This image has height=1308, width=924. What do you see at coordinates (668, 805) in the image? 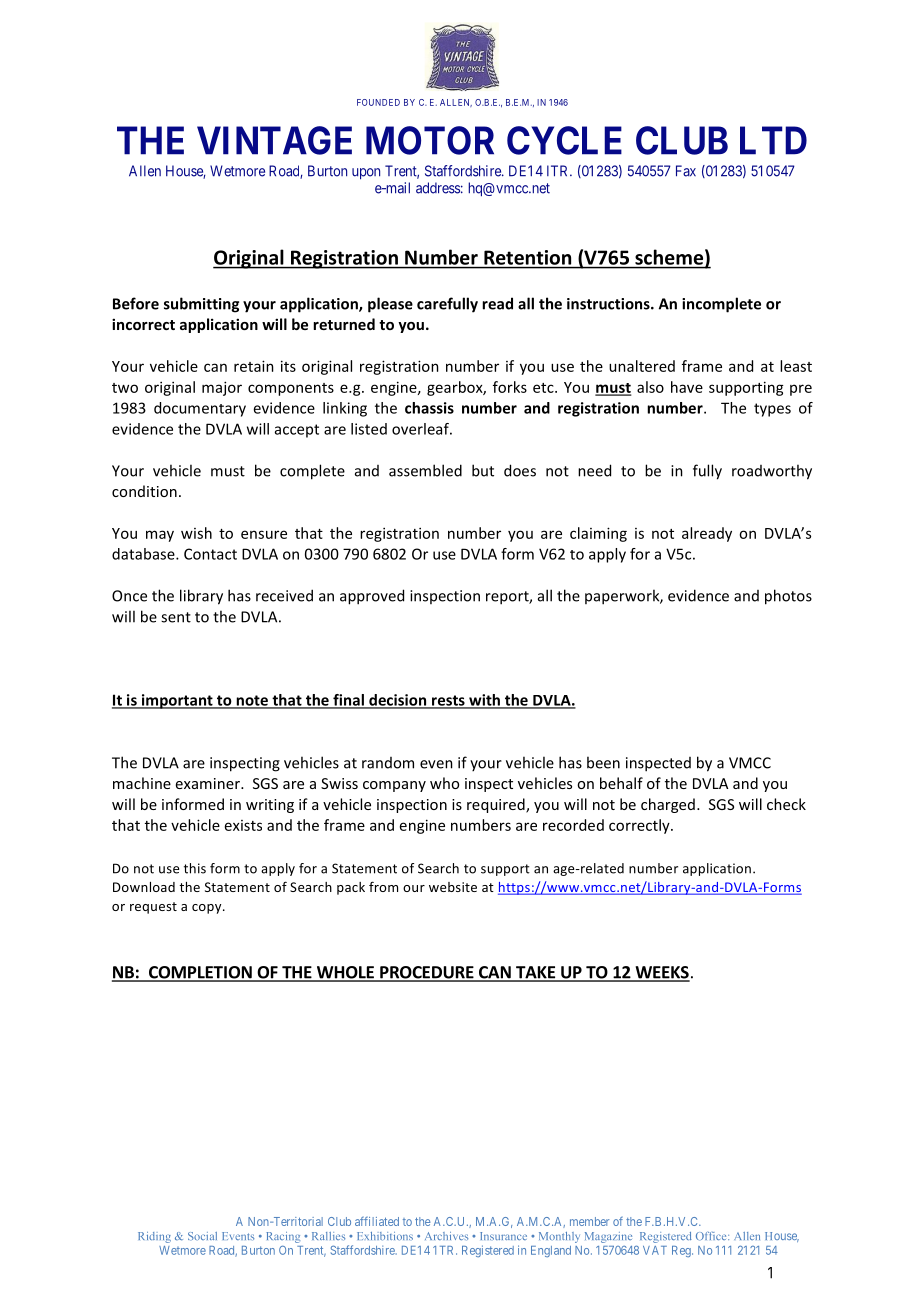
I see `charged` at bounding box center [668, 805].
